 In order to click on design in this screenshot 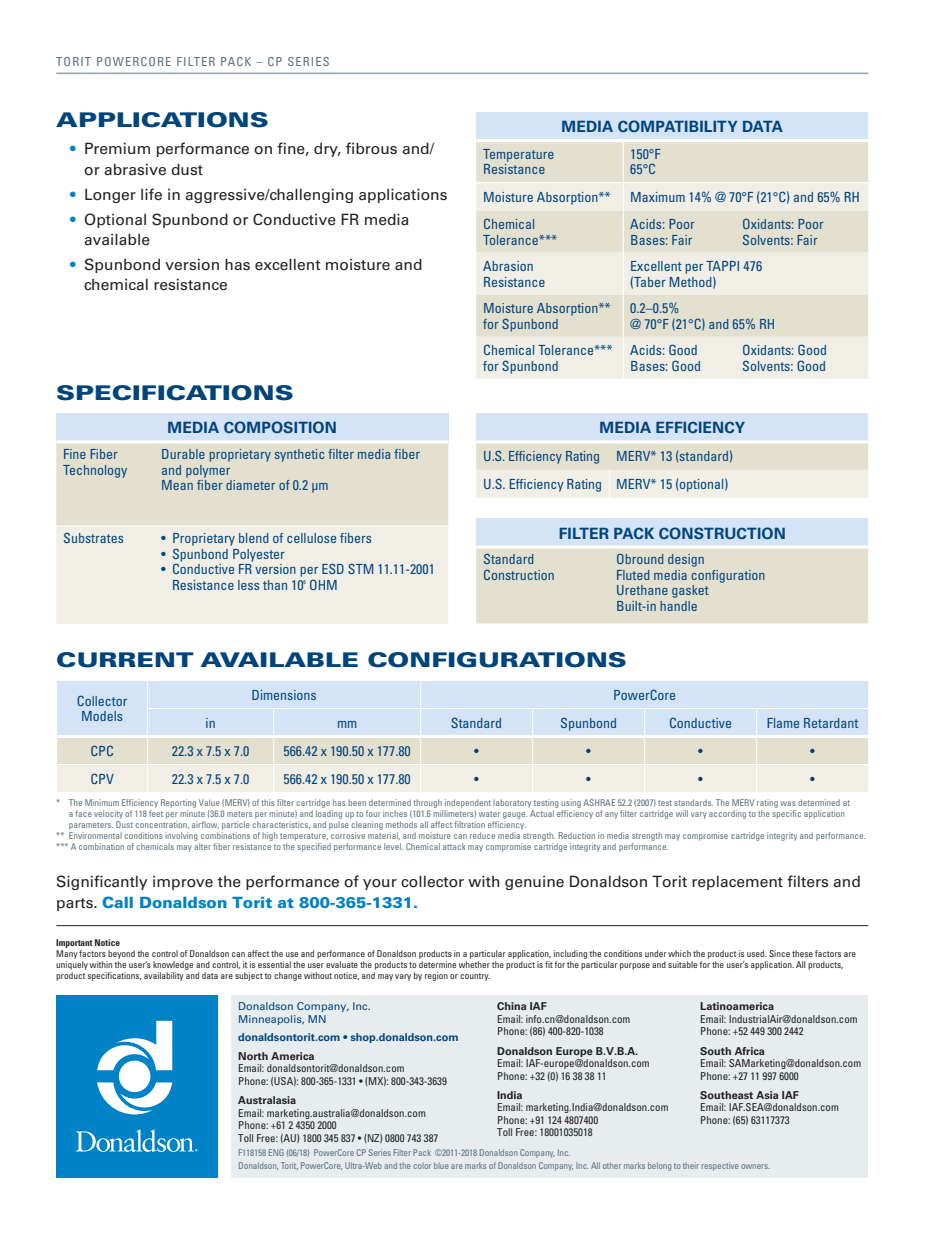, I will do `click(686, 560)`.
